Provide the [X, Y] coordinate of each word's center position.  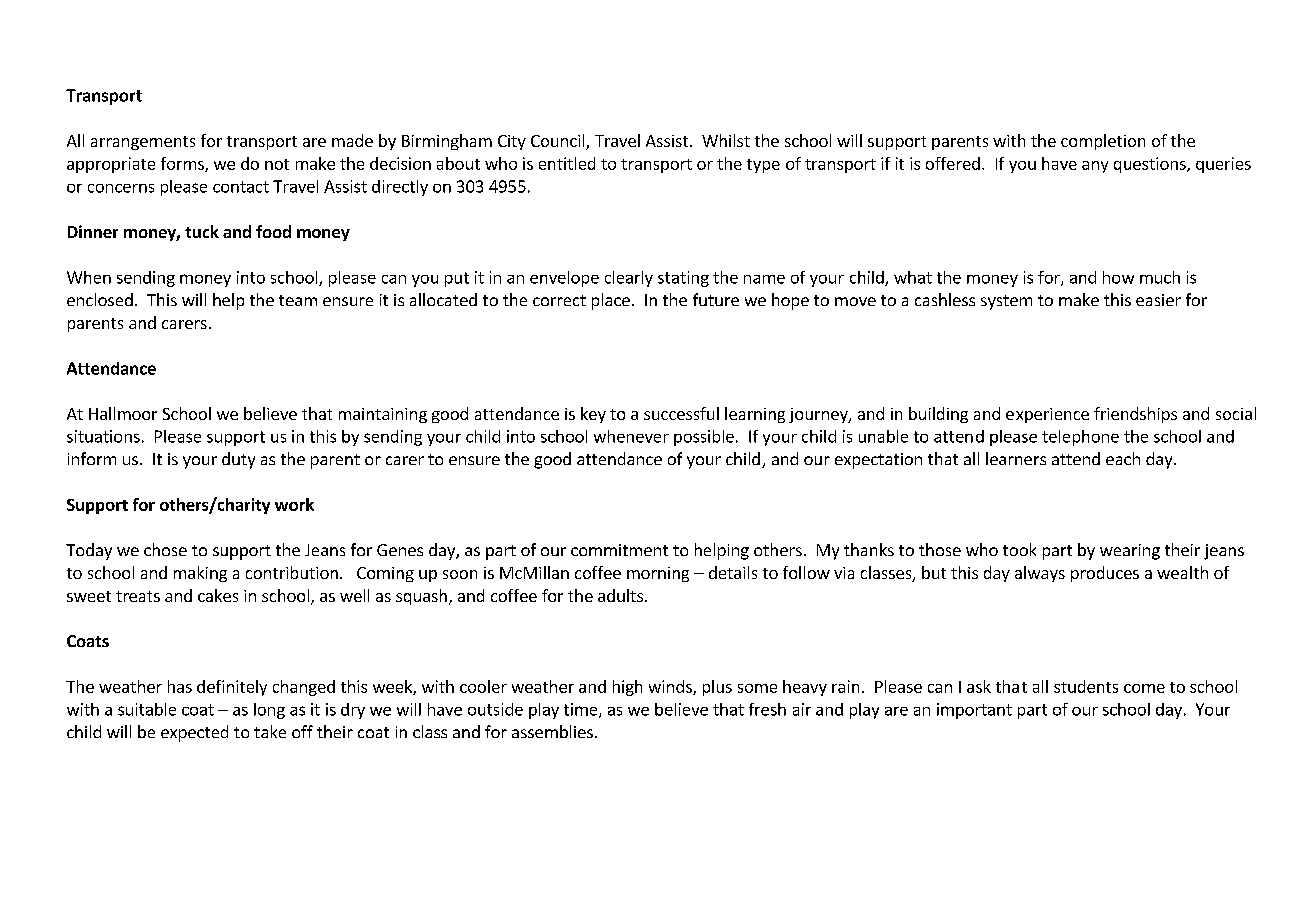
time [582, 710]
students [1086, 686]
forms [183, 164]
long [269, 711]
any [1095, 167]
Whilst [726, 140]
